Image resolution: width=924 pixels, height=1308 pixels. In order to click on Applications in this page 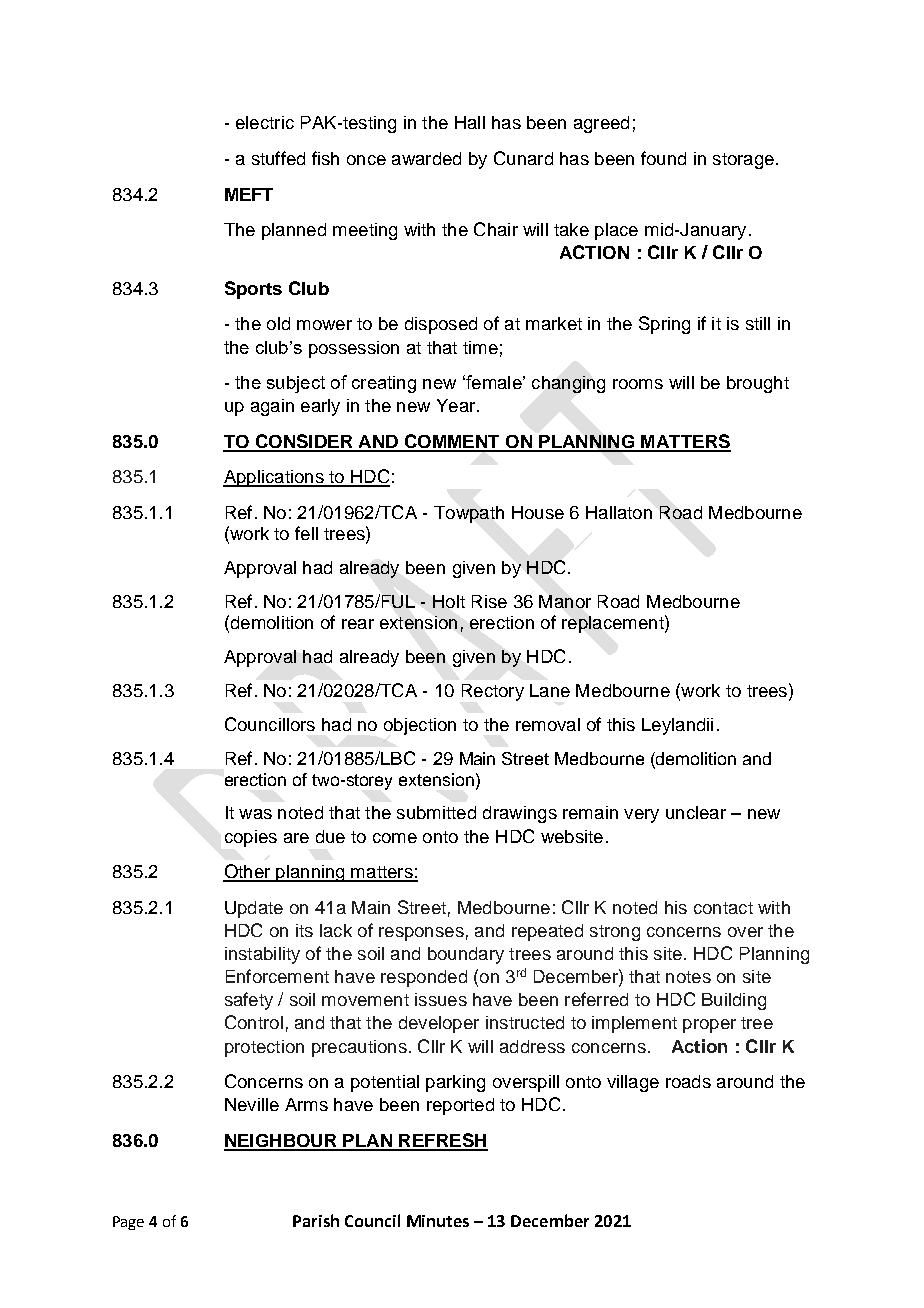, I will do `click(274, 478)`.
